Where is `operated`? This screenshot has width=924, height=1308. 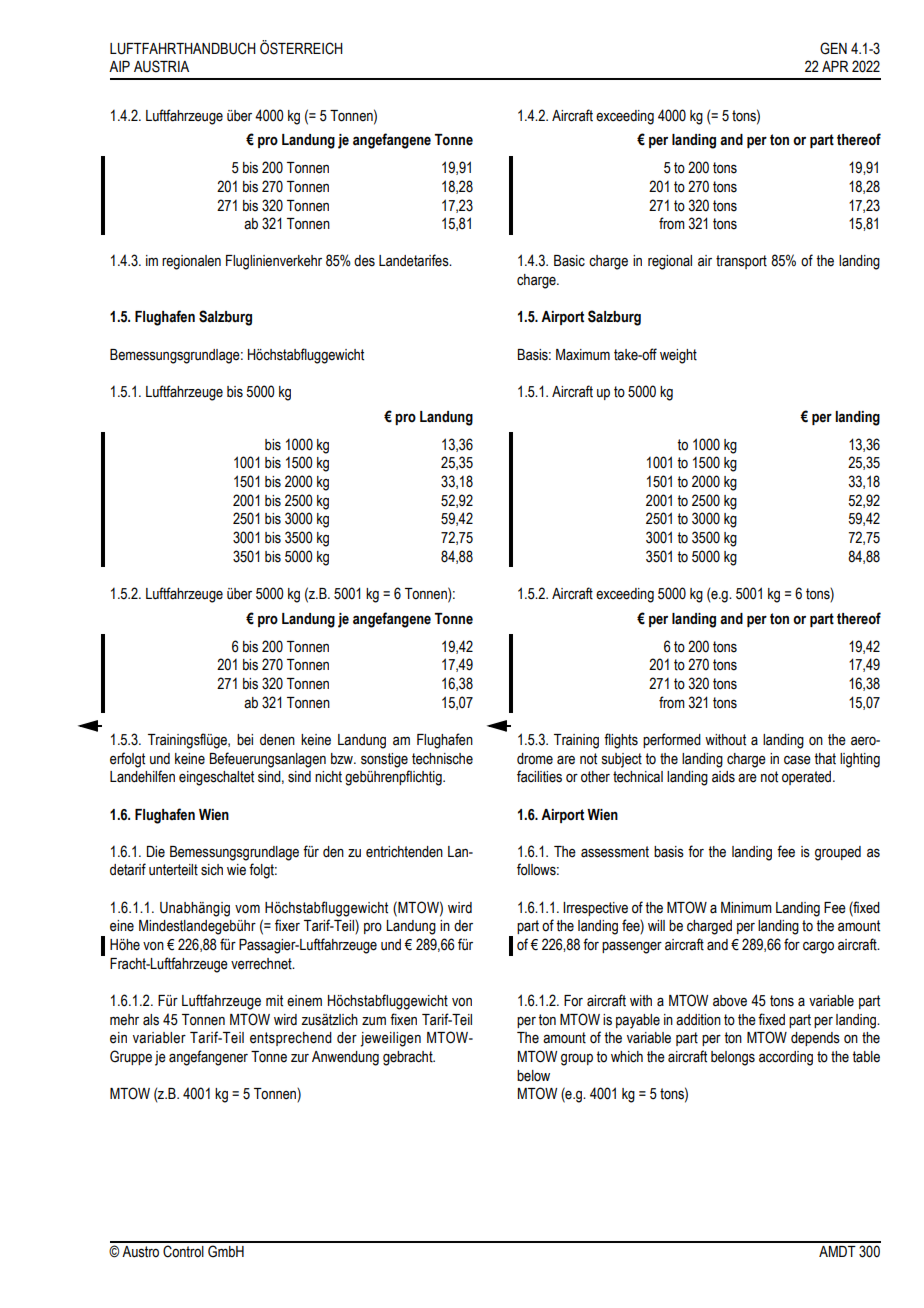 operated is located at coordinates (808, 778).
